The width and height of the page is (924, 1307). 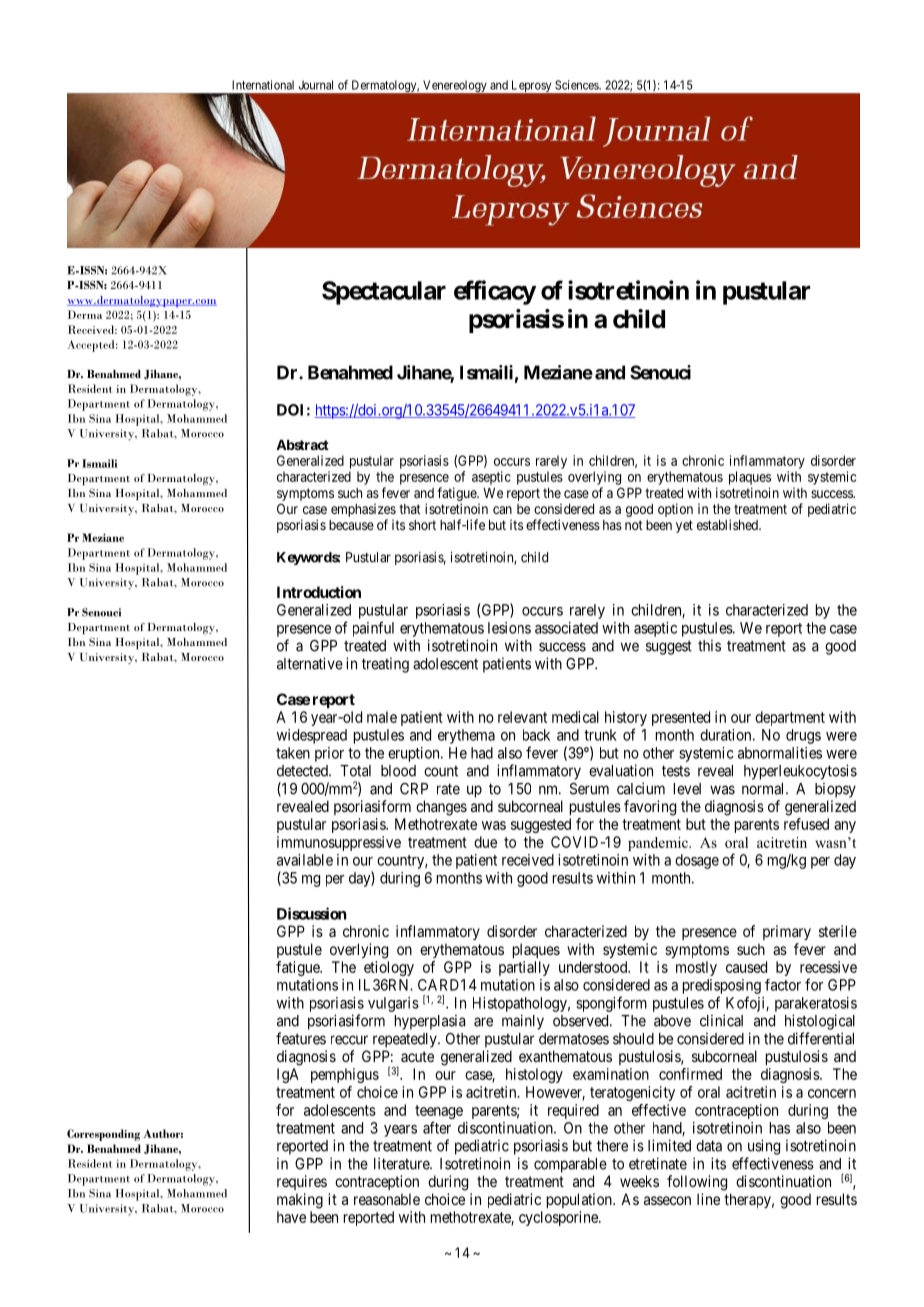 I want to click on International, so click(x=263, y=85).
